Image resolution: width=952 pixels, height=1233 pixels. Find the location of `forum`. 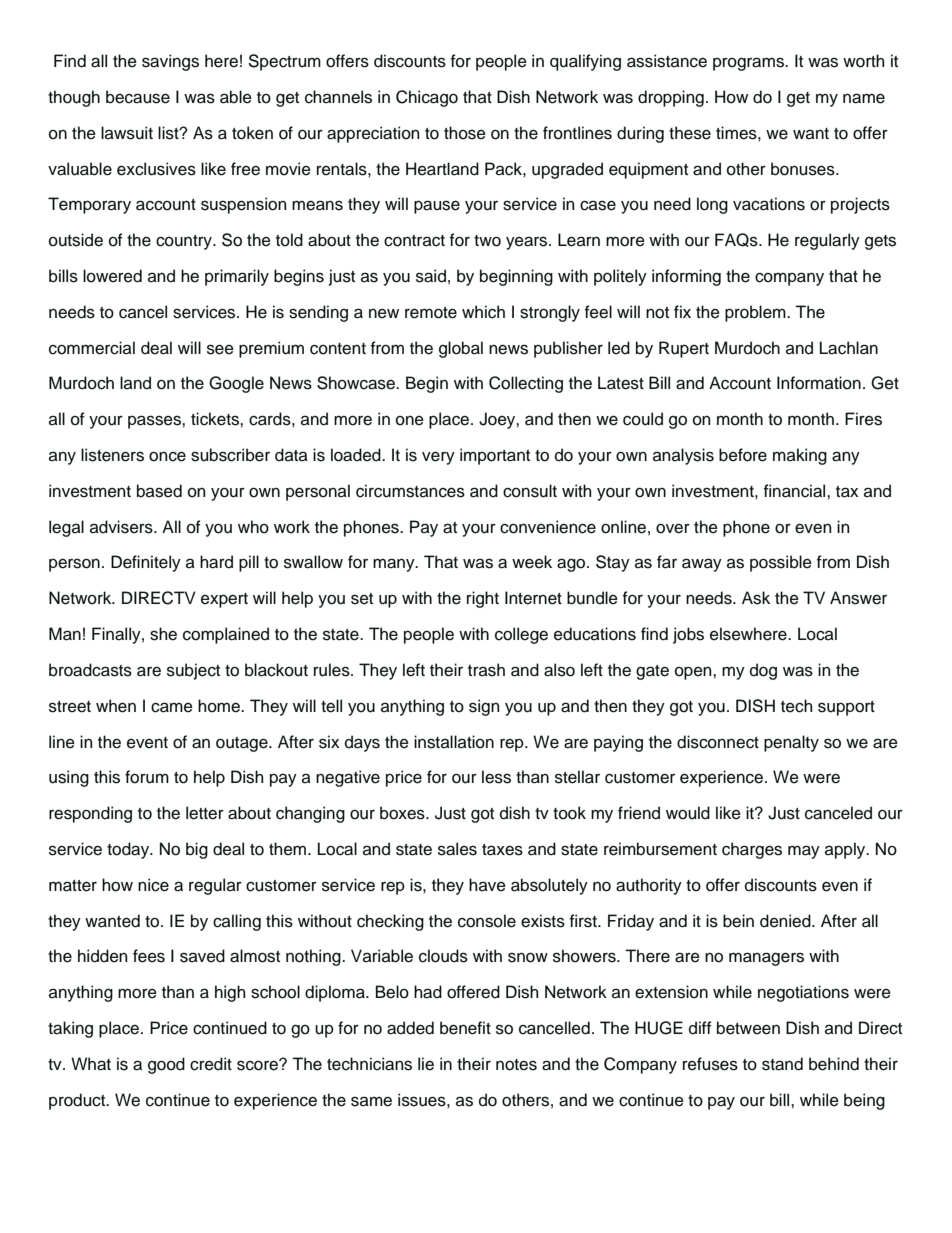

forum is located at coordinates (147, 777).
